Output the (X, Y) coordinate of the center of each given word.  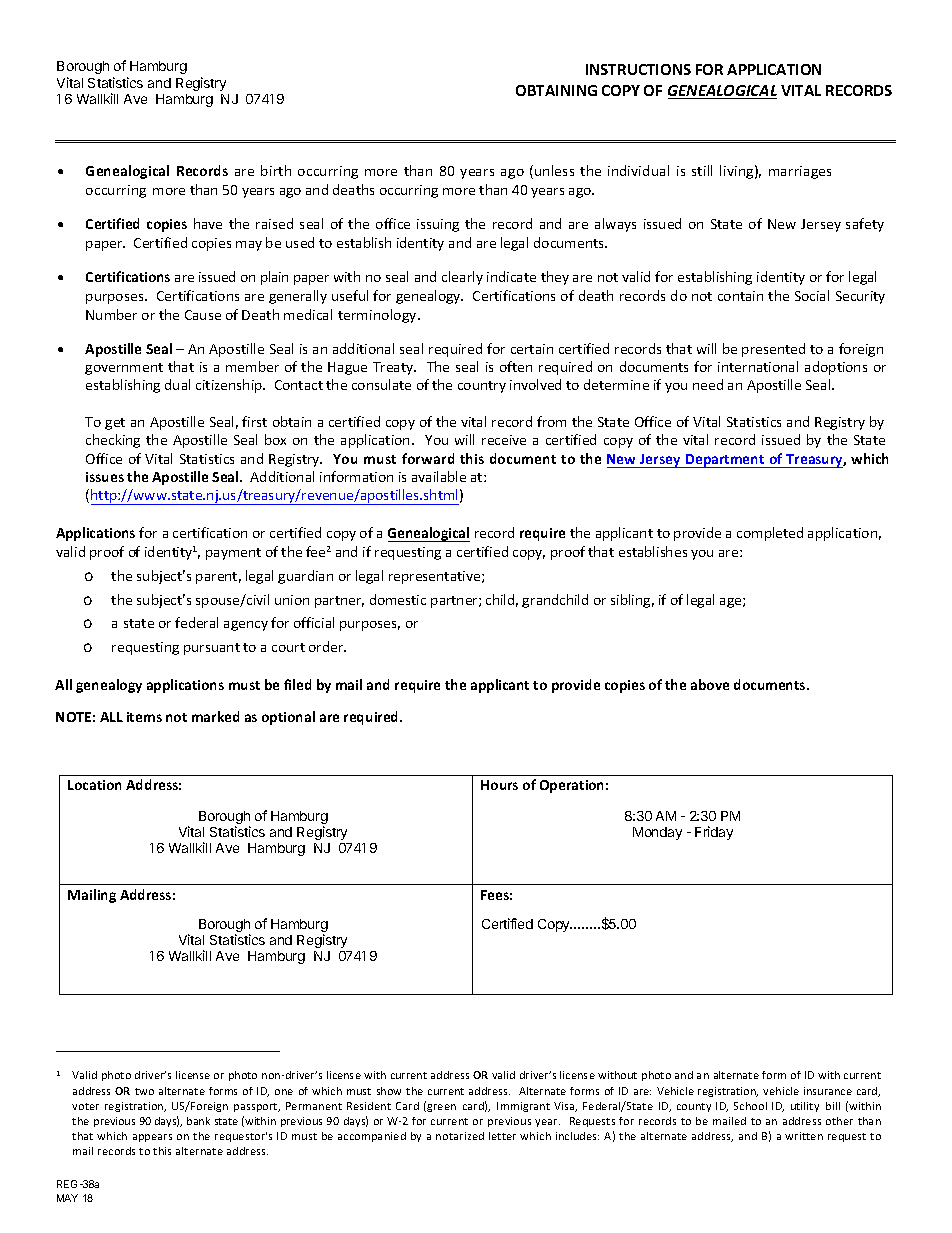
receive (504, 440)
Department (725, 461)
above (710, 684)
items (144, 717)
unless (554, 170)
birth (276, 170)
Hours (499, 785)
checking (113, 441)
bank (198, 1121)
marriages (800, 172)
